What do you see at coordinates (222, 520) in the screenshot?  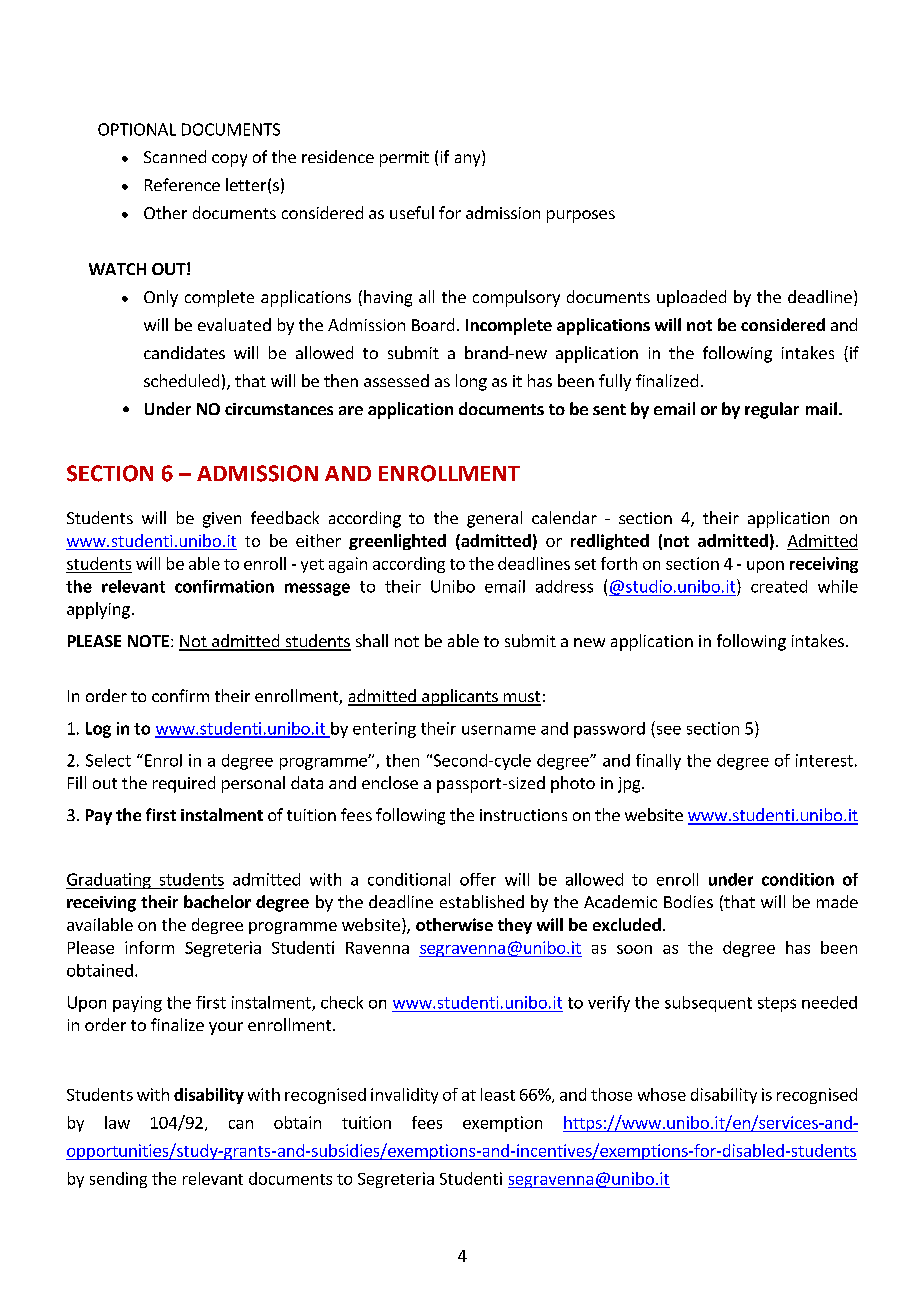 I see `given` at bounding box center [222, 520].
